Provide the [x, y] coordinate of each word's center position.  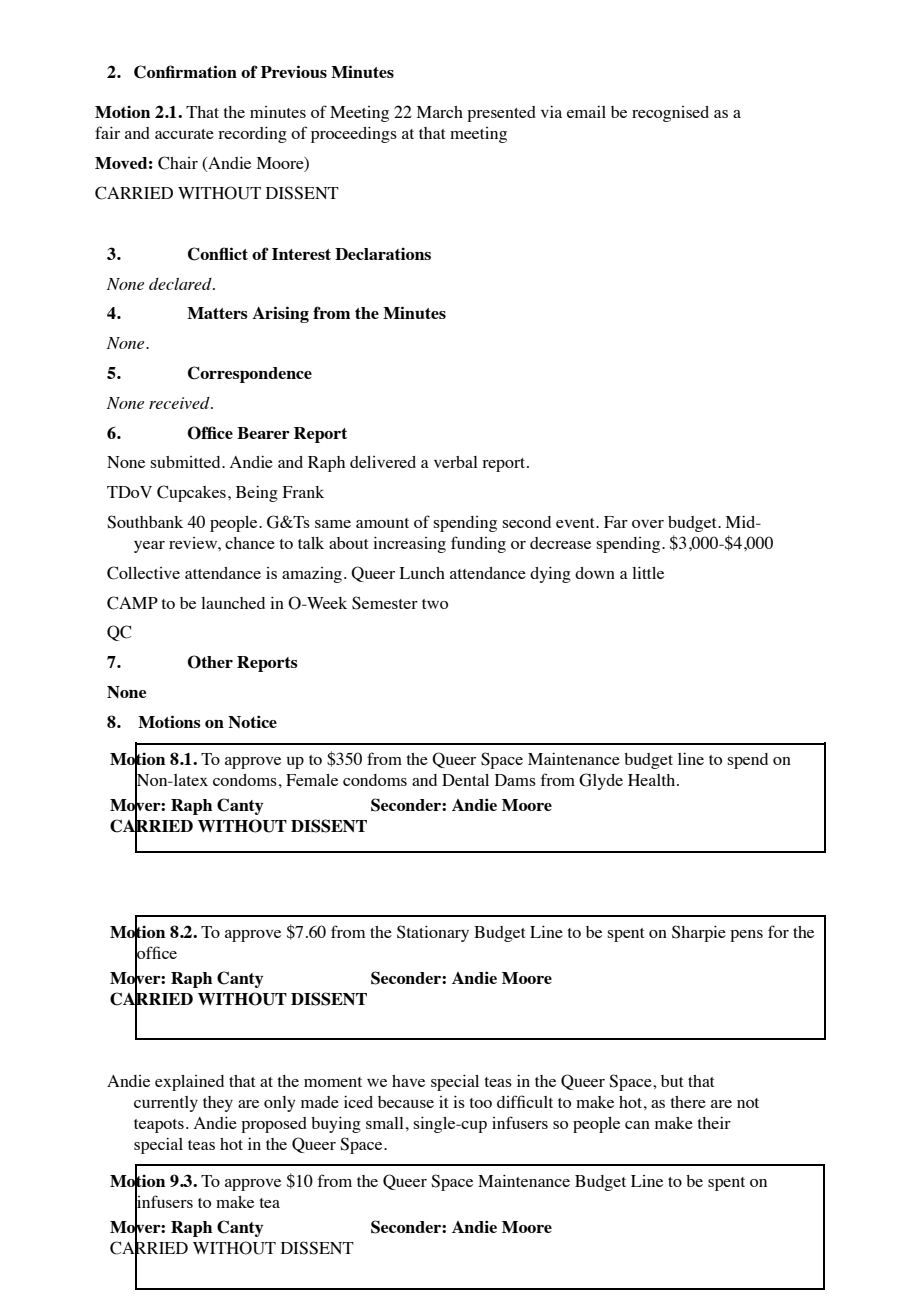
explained [189, 1083]
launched [233, 603]
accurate [184, 134]
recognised [670, 114]
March [440, 112]
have [408, 1081]
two [435, 604]
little [648, 572]
